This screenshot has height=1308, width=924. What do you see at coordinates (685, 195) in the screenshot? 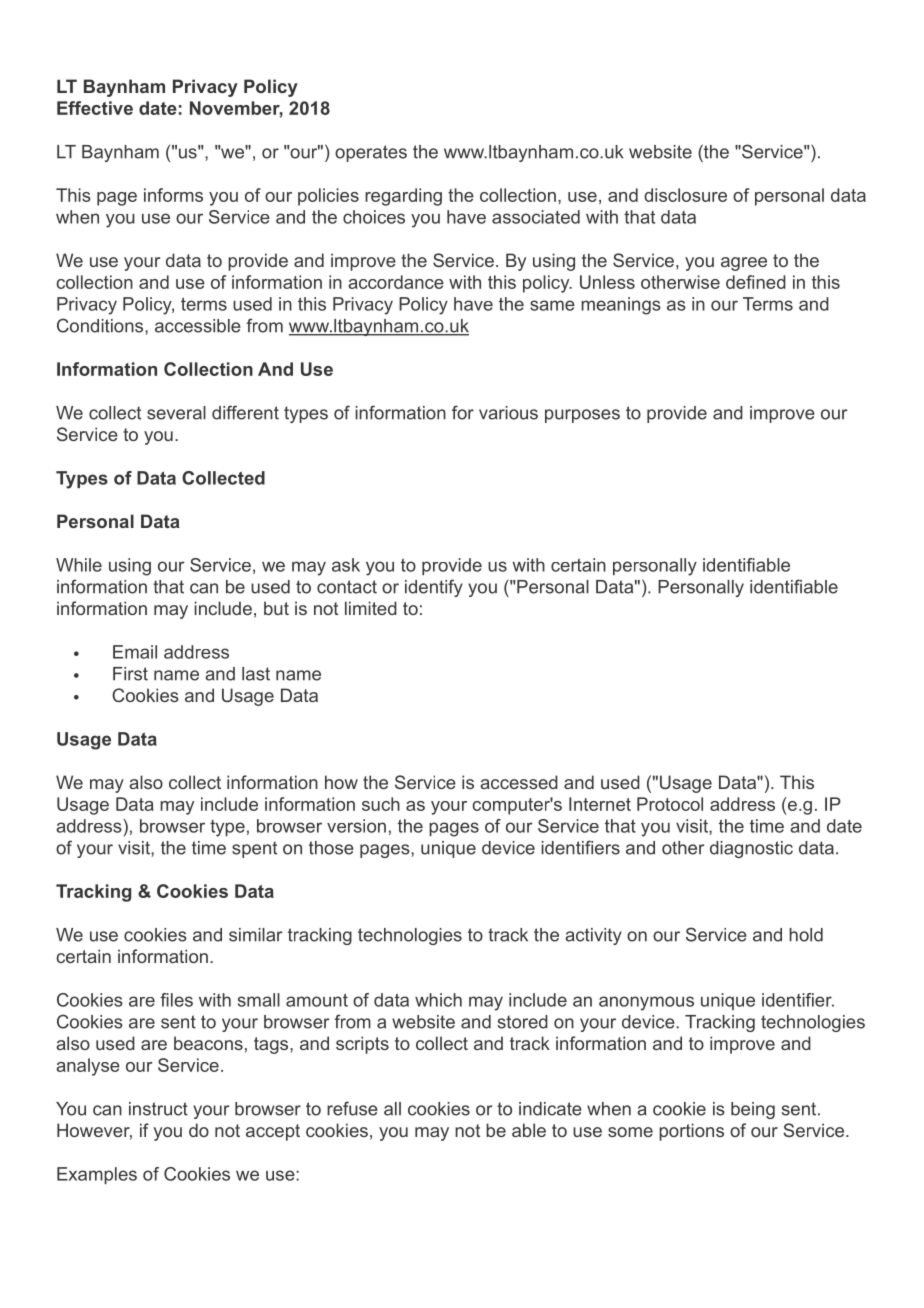
I see `disclosure` at bounding box center [685, 195].
